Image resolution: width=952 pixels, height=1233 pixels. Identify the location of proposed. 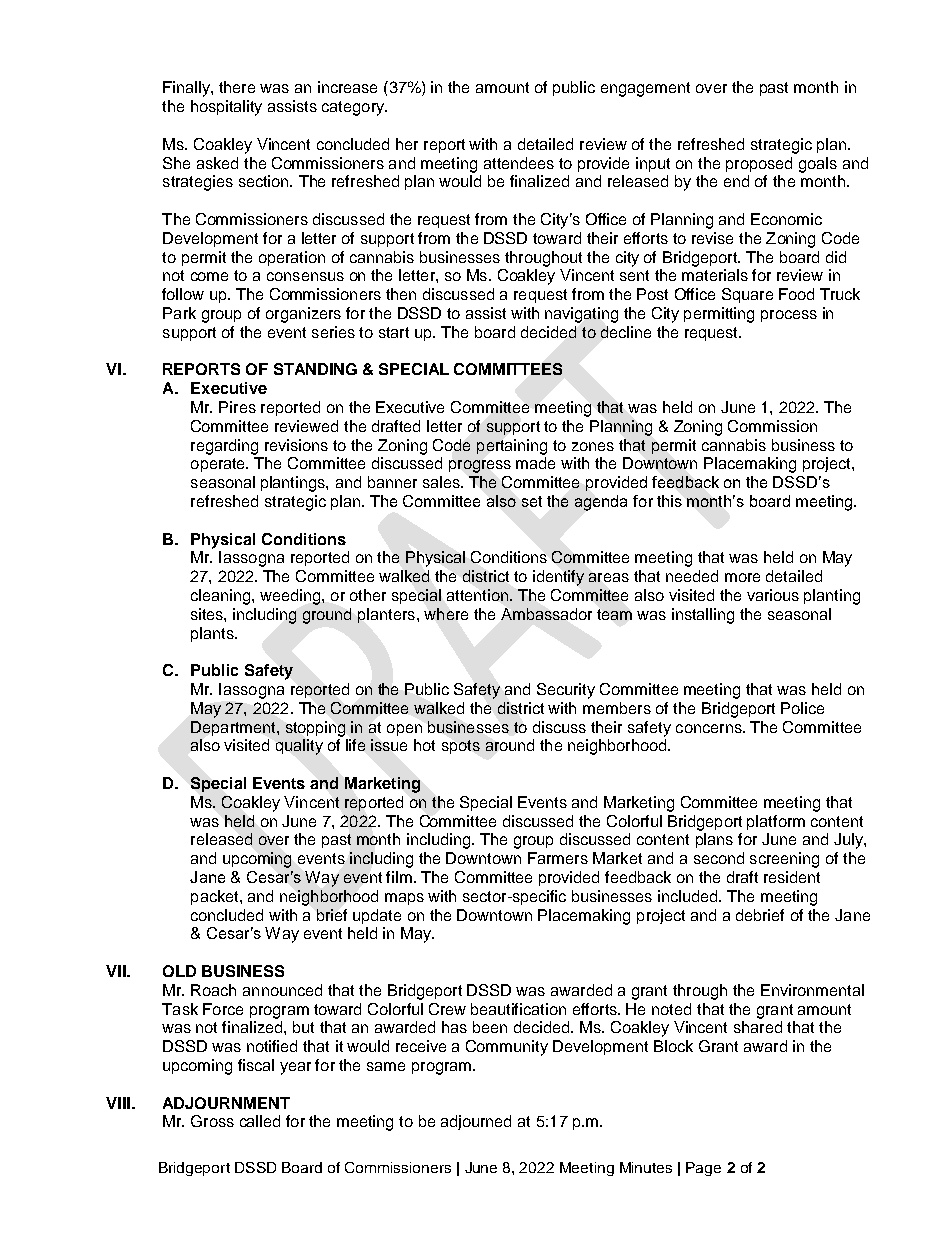
(759, 164).
